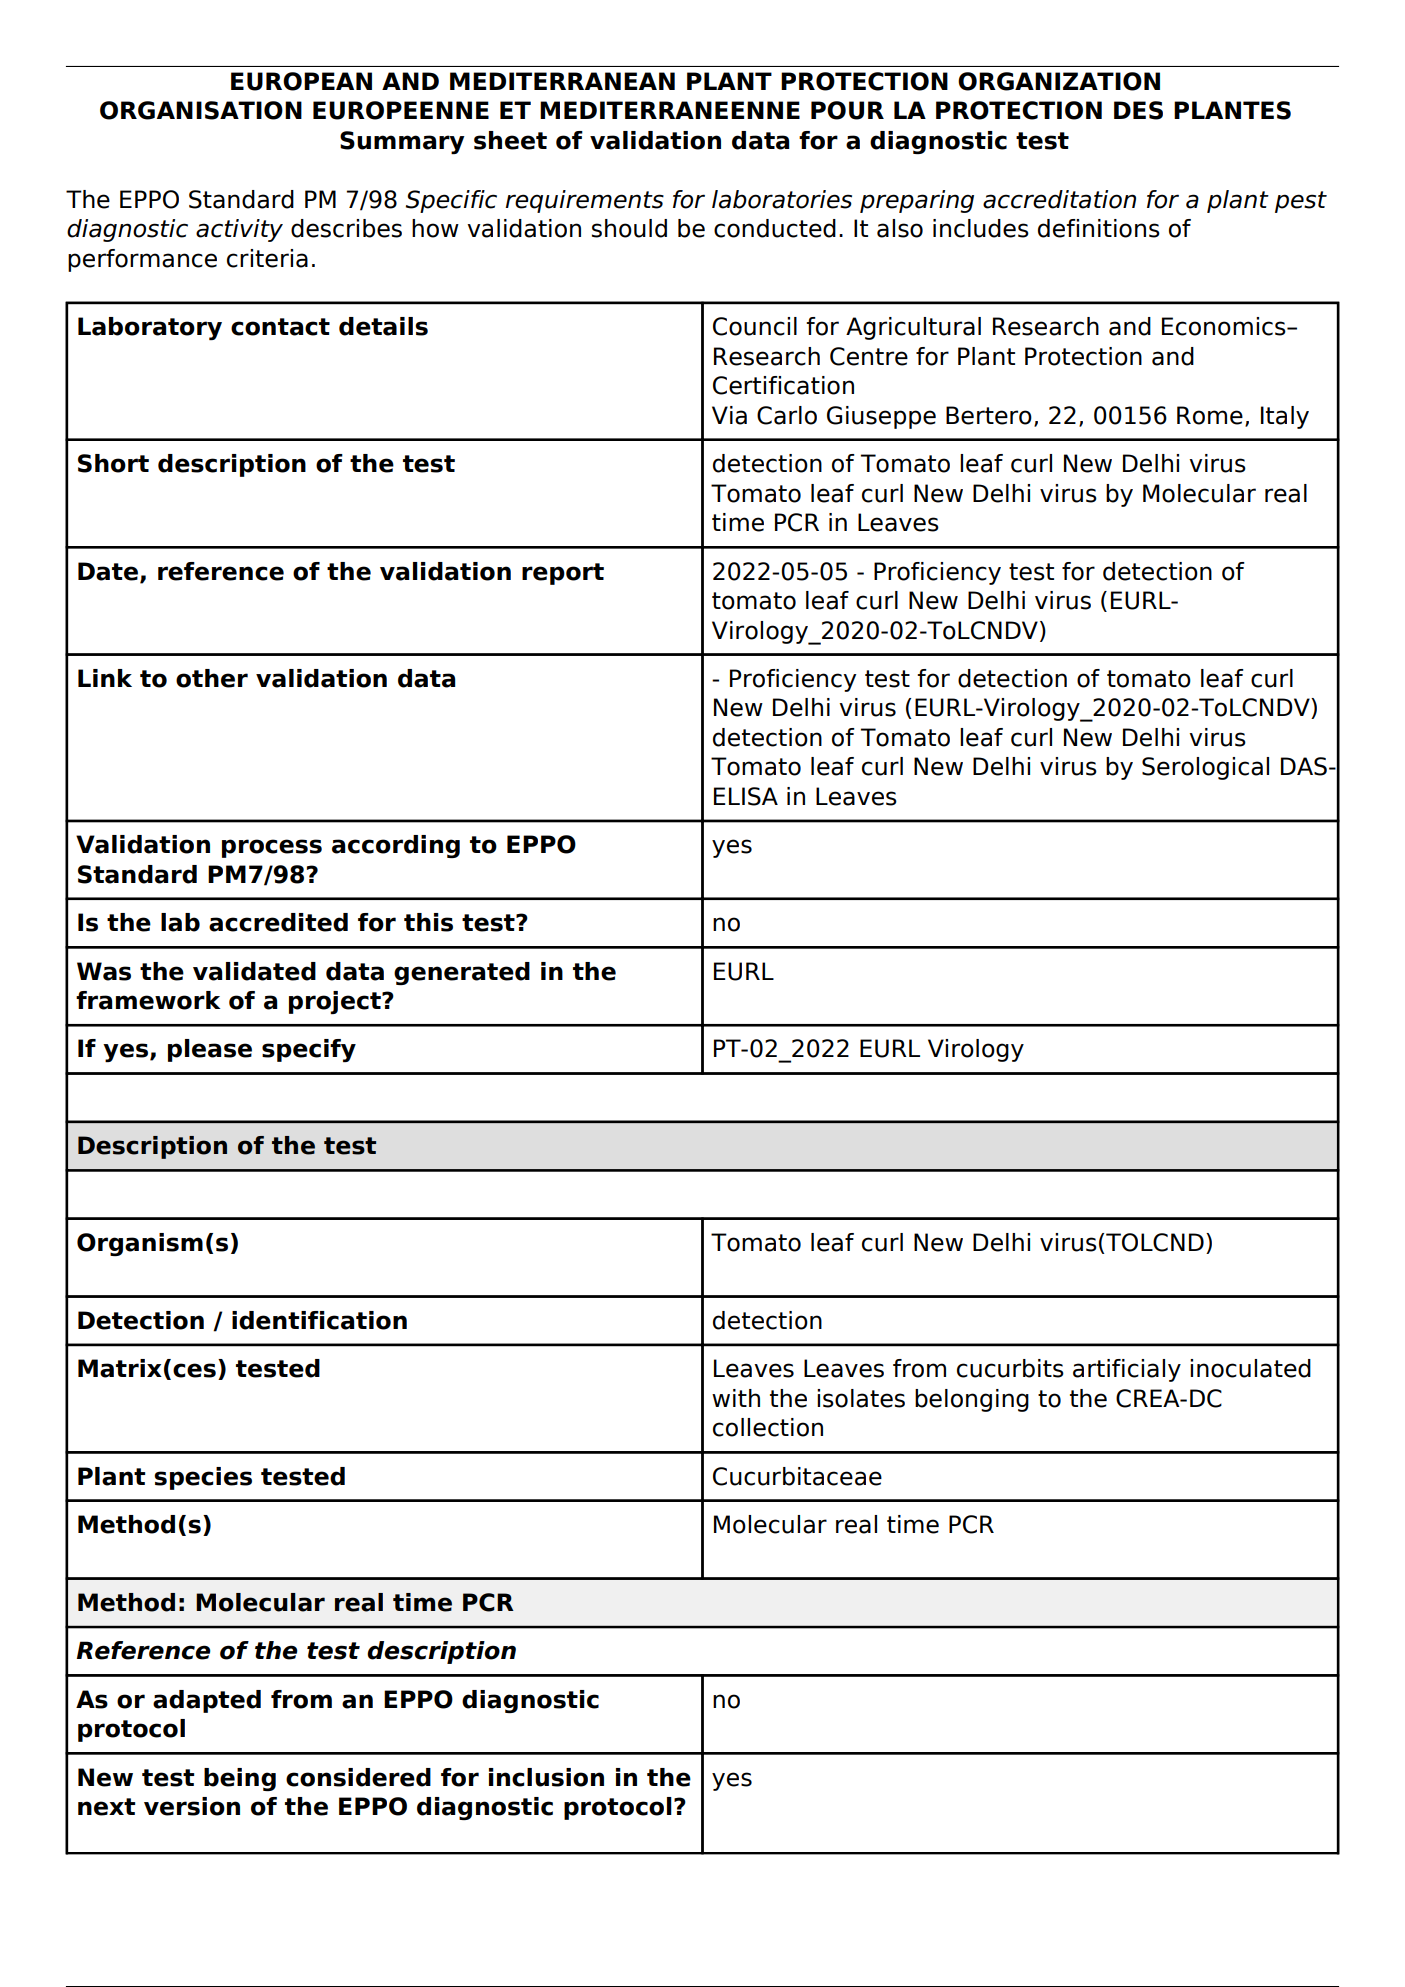  I want to click on inoculated, so click(1250, 1368).
